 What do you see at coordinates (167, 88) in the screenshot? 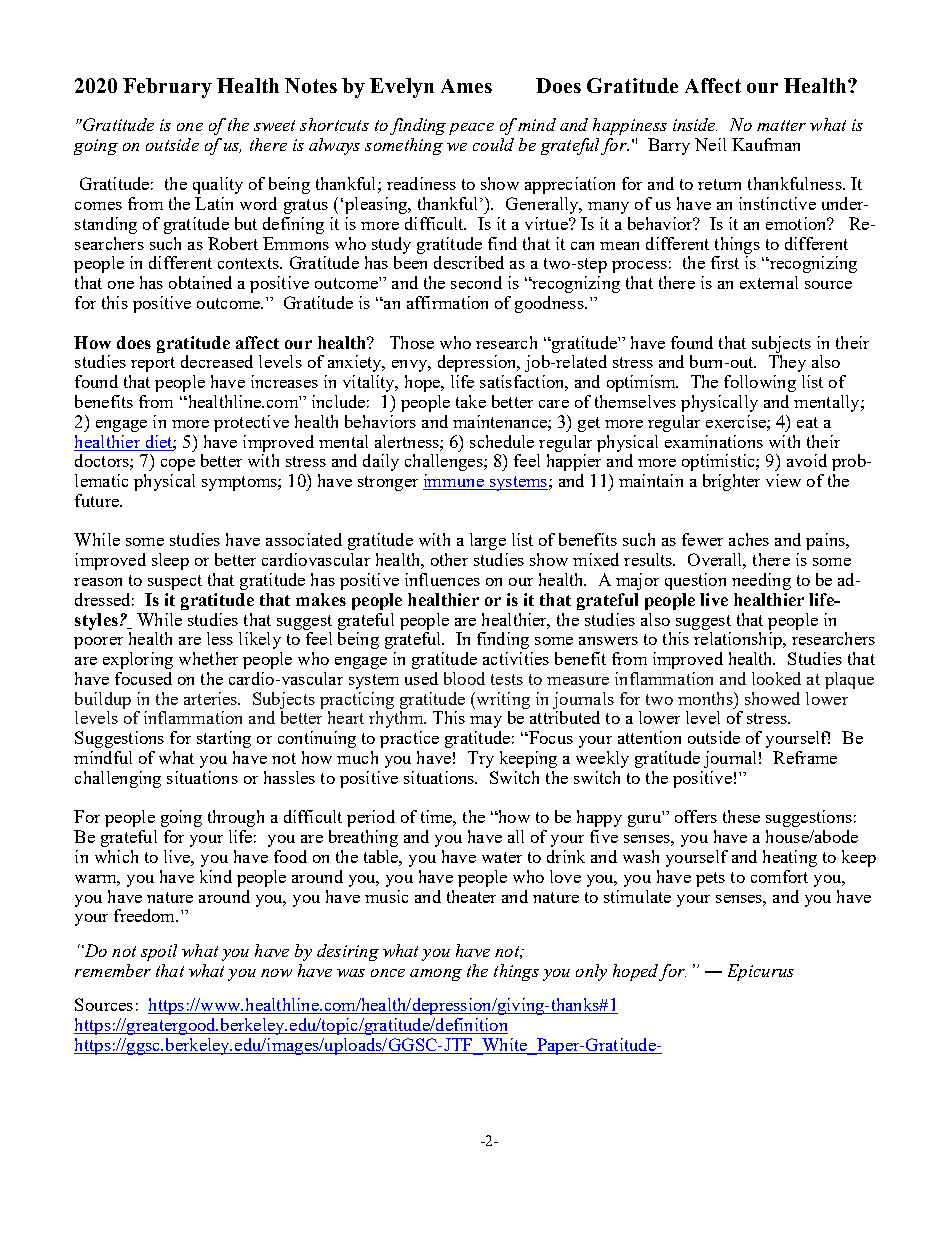
I see `February` at bounding box center [167, 88].
